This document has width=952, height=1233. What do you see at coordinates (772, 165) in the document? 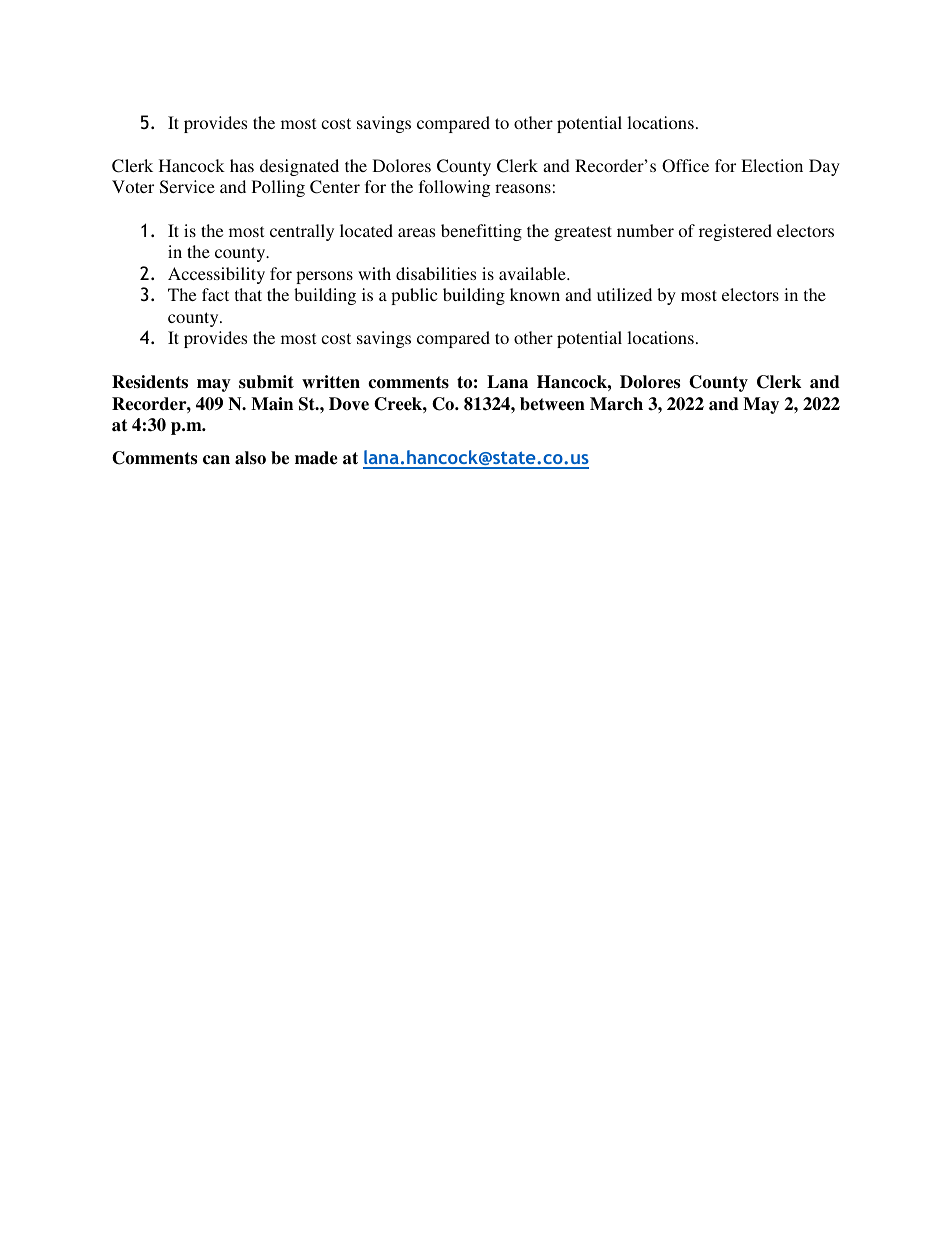
I see `Election` at bounding box center [772, 165].
